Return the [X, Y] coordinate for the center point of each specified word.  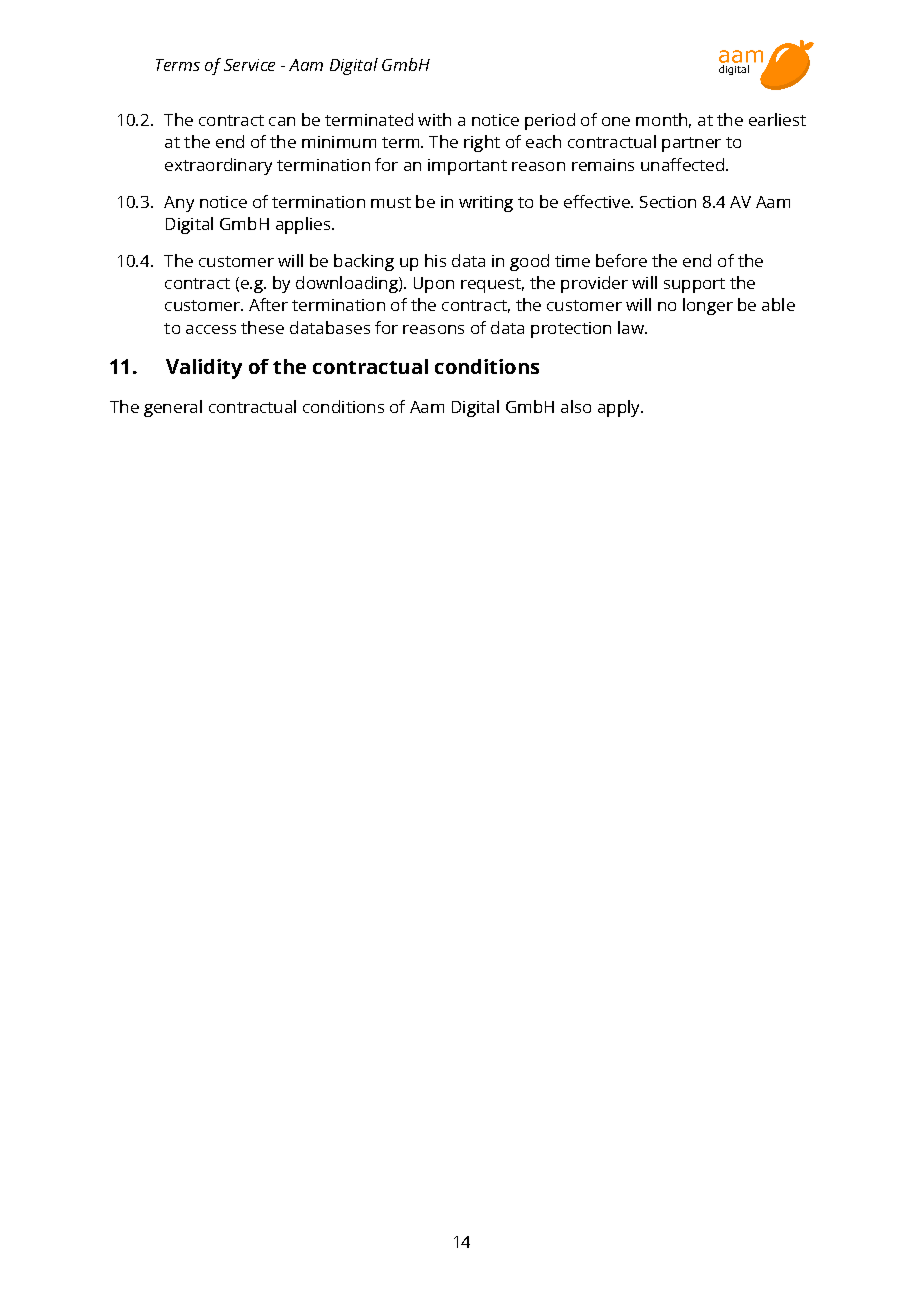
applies [304, 225]
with [434, 119]
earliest [777, 119]
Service [249, 65]
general [173, 408]
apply [620, 408]
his [435, 260]
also [576, 406]
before [621, 260]
